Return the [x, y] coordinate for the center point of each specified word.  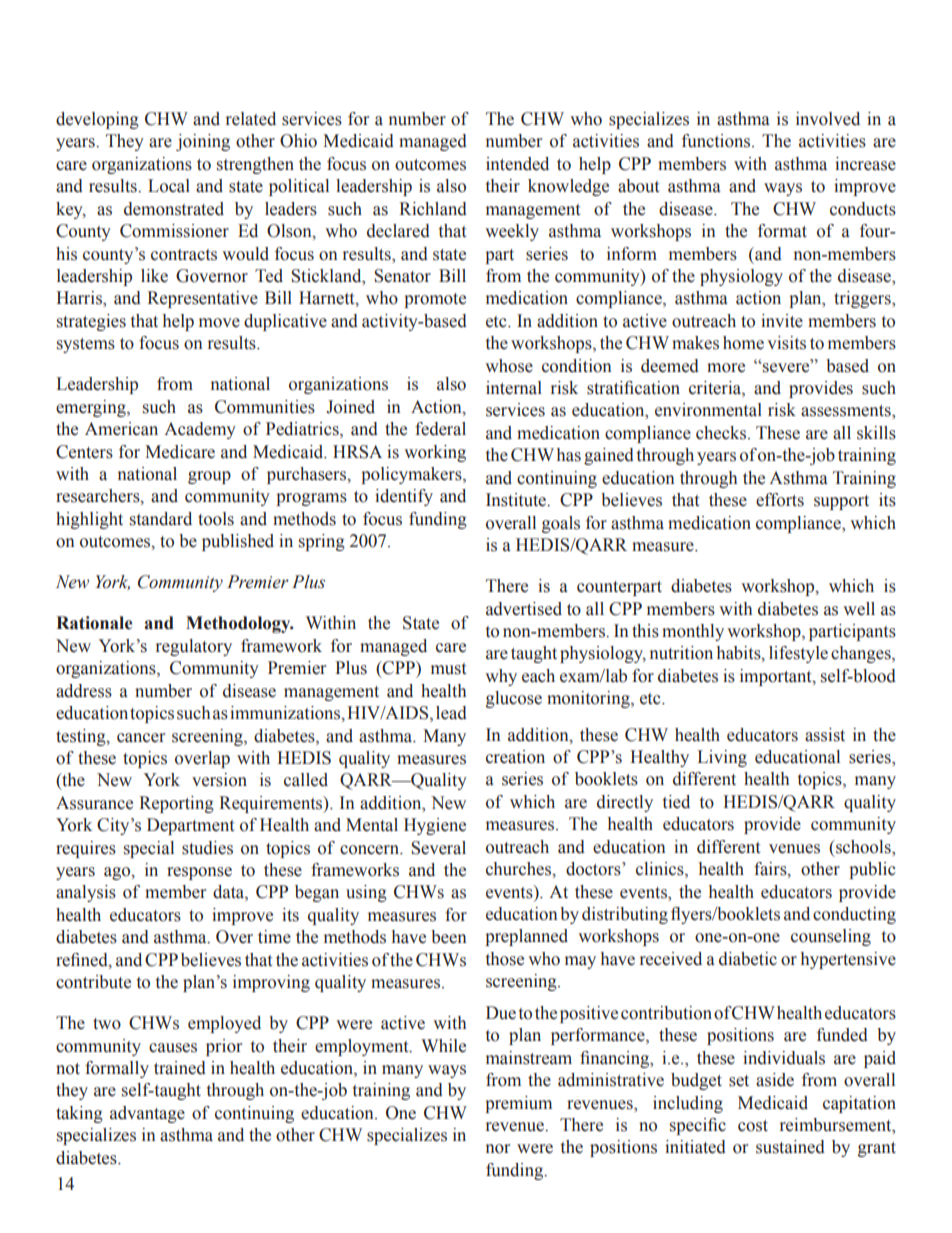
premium [518, 1104]
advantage [147, 1114]
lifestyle [798, 654]
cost [753, 1126]
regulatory [194, 647]
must [448, 669]
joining [203, 142]
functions [717, 141]
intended [517, 164]
